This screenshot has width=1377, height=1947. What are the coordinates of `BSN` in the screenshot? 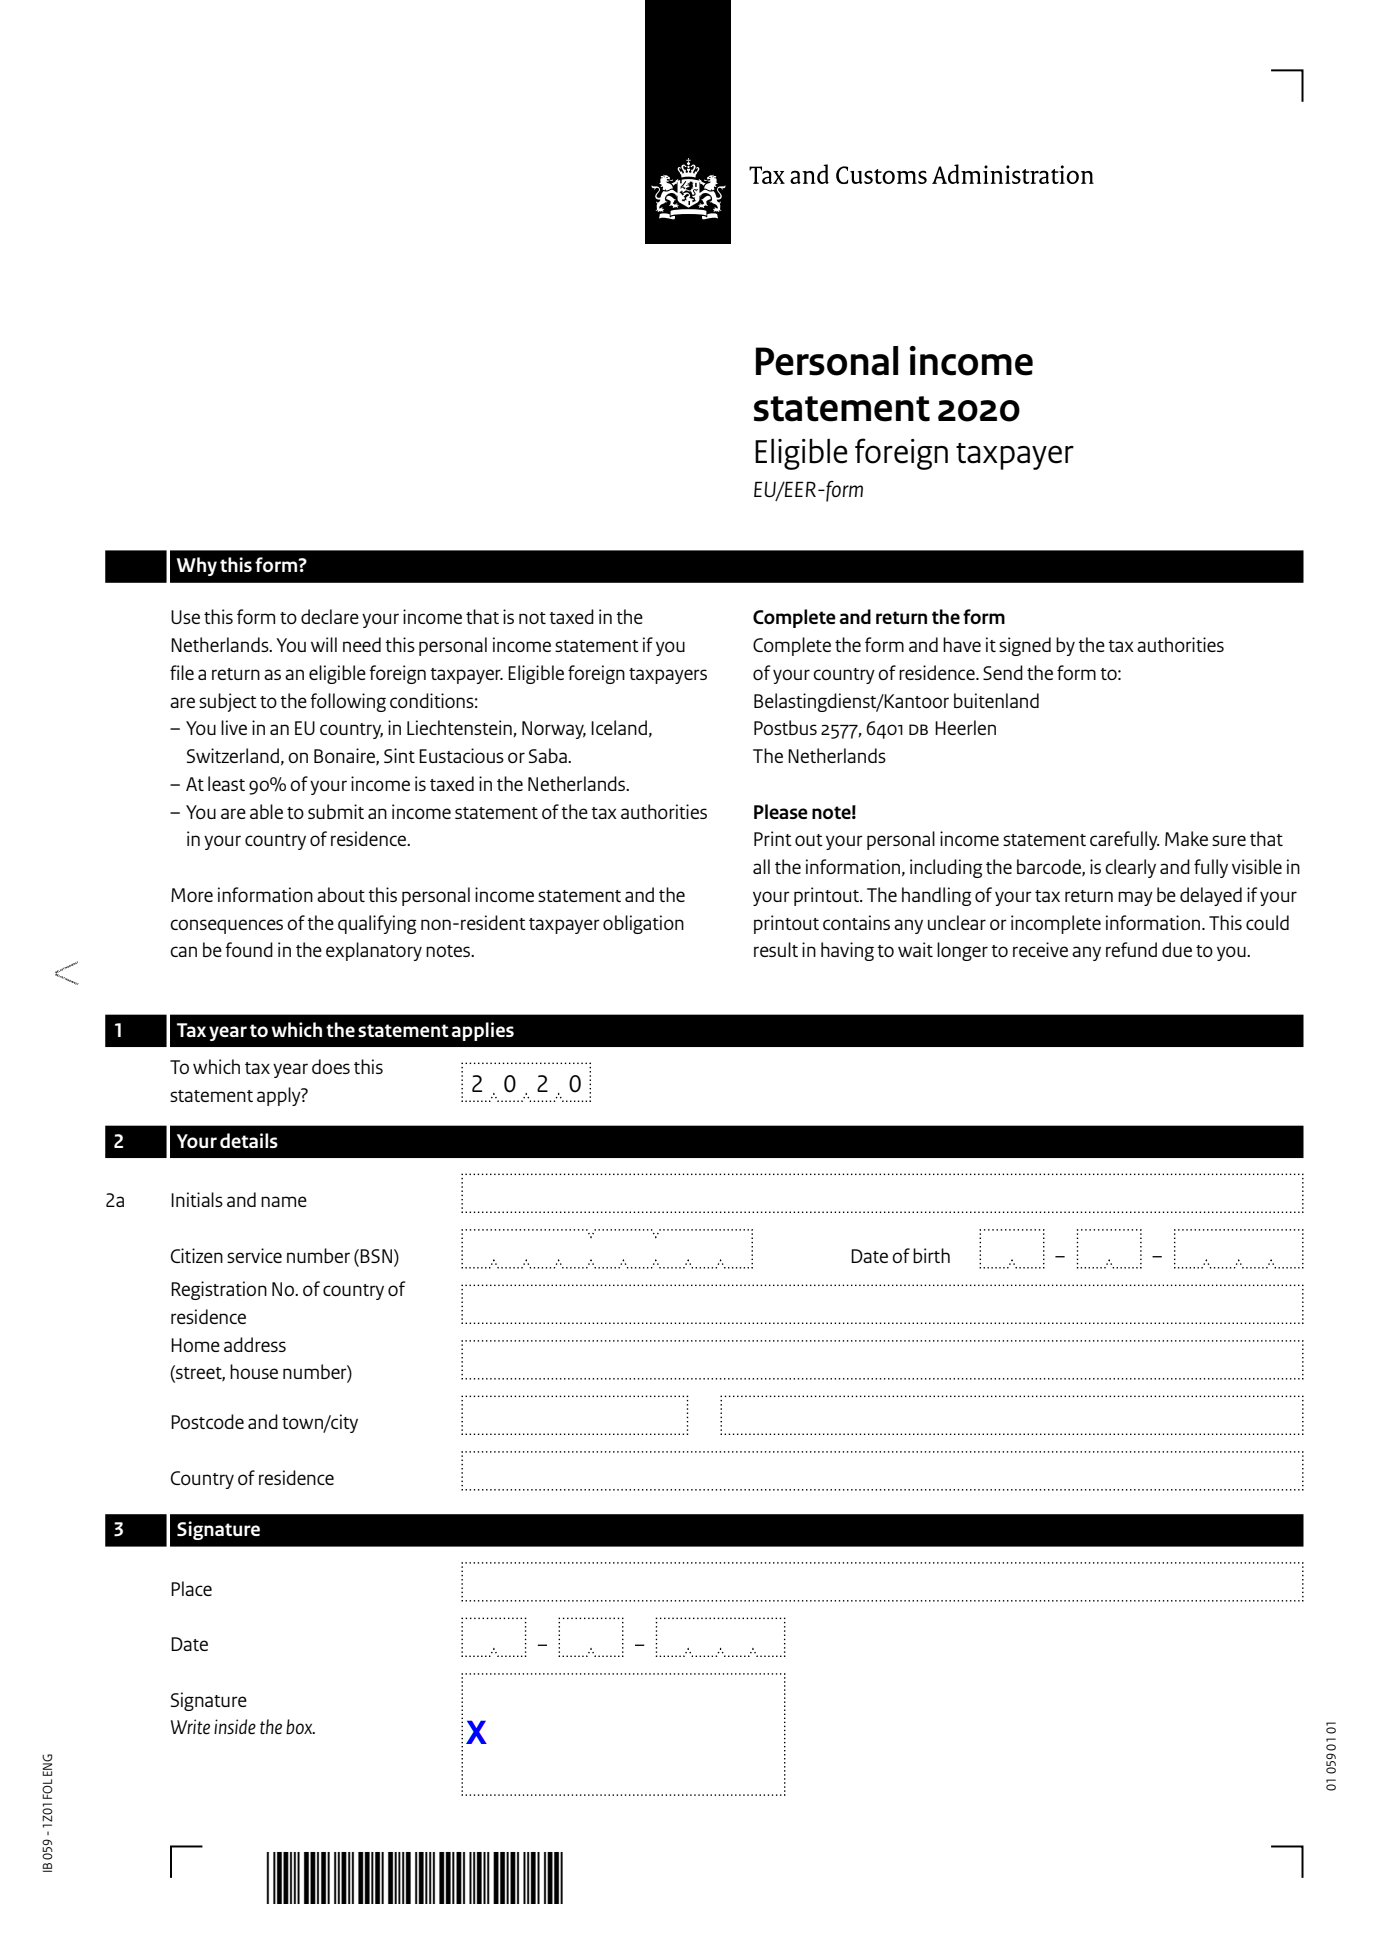 It's located at (376, 1256).
